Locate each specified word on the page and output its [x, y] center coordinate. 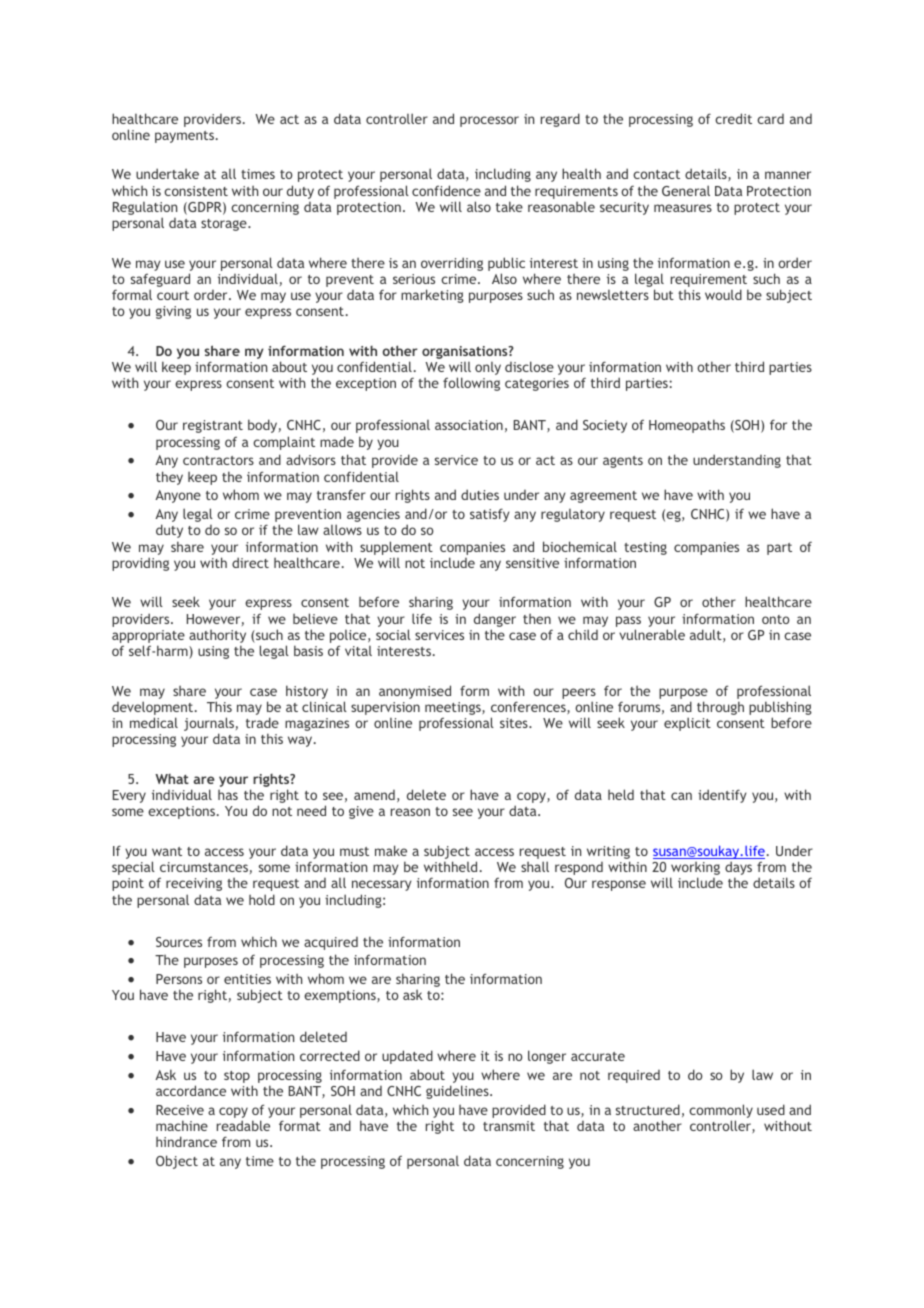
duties [480, 494]
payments [184, 137]
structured [648, 1109]
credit [733, 118]
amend [374, 795]
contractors [218, 460]
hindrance [186, 1141]
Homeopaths [687, 426]
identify [722, 796]
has [228, 795]
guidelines [458, 1092]
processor [489, 121]
